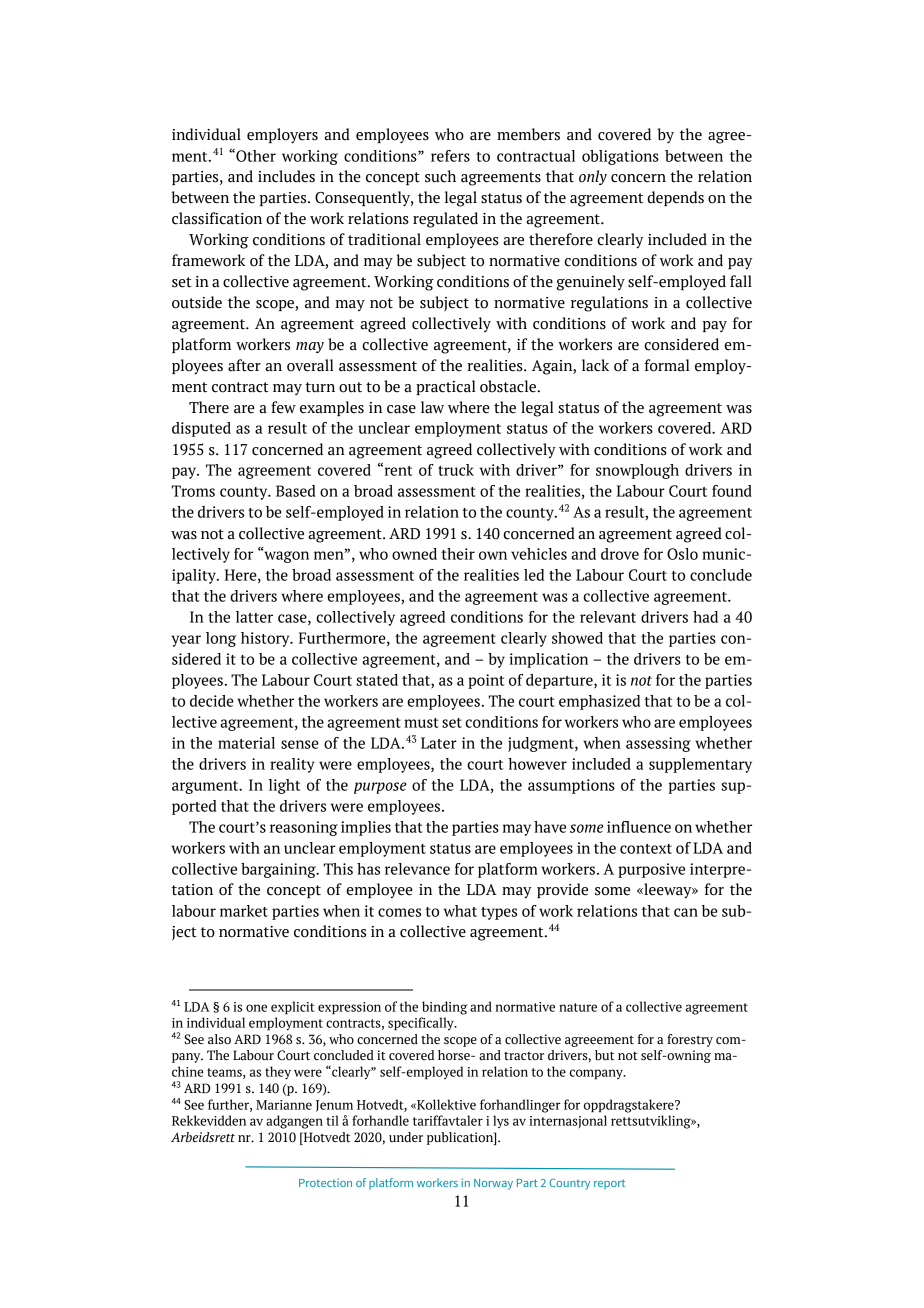 The image size is (924, 1308). Describe the element at coordinates (609, 1184) in the screenshot. I see `report` at that location.
